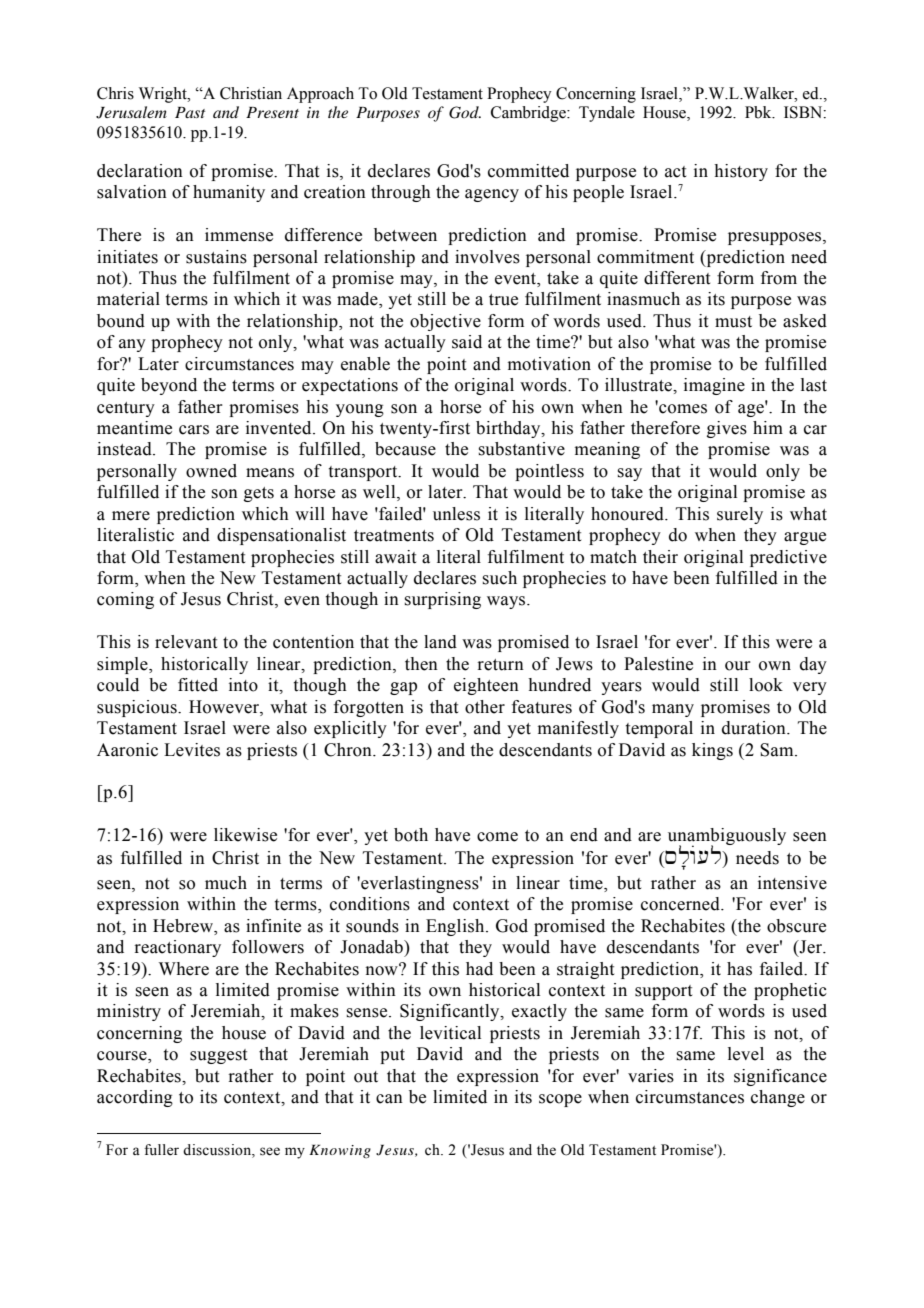 The image size is (924, 1308). What do you see at coordinates (186, 642) in the page?
I see `relevant` at bounding box center [186, 642].
